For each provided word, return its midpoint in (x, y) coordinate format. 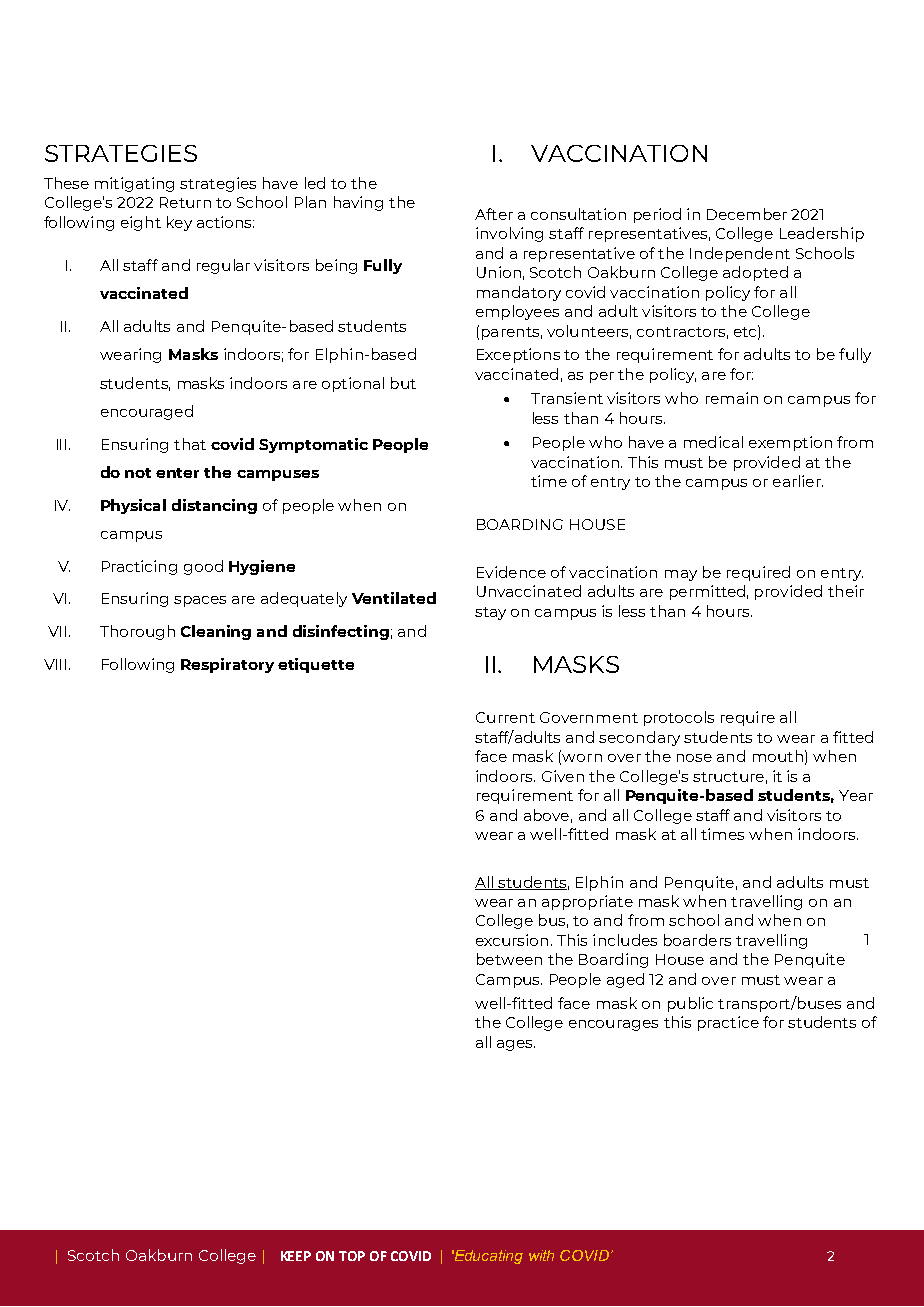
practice (728, 1023)
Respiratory (227, 665)
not (138, 473)
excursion (512, 940)
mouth (778, 756)
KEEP (296, 1256)
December (747, 214)
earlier (798, 481)
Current (505, 717)
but (403, 383)
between (509, 959)
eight (141, 223)
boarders (697, 940)
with (541, 1255)
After (494, 214)
